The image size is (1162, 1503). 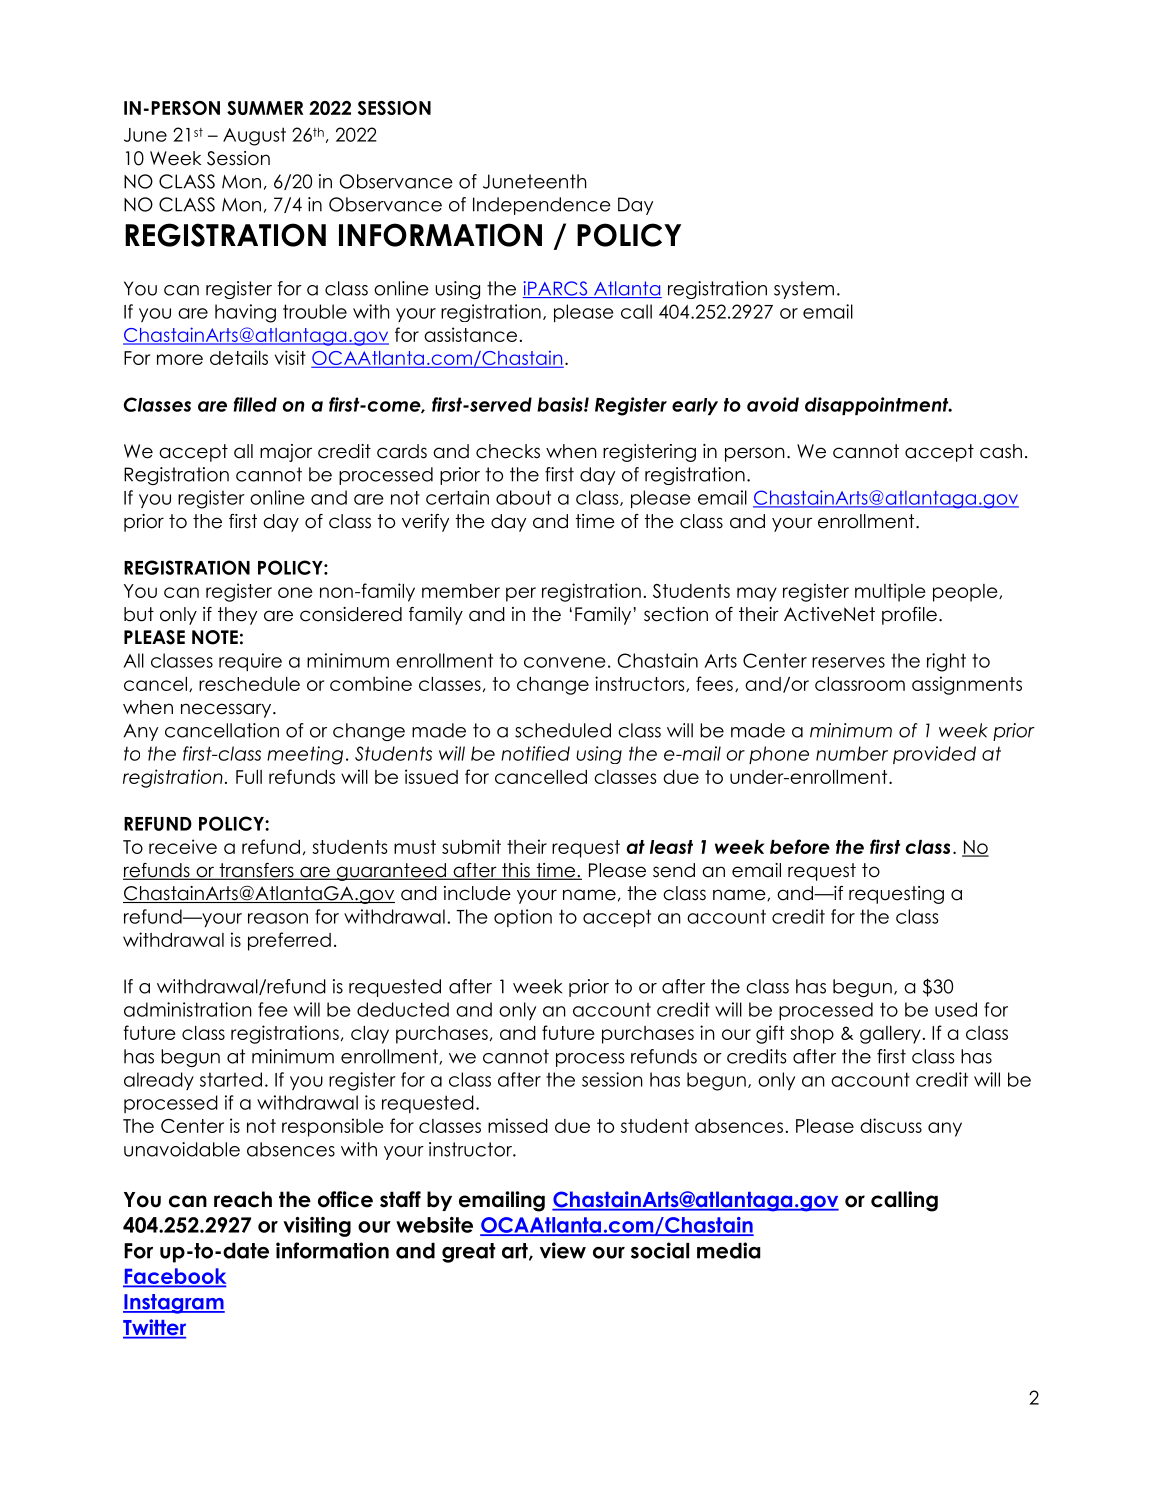 What do you see at coordinates (563, 1250) in the image?
I see `view` at bounding box center [563, 1250].
